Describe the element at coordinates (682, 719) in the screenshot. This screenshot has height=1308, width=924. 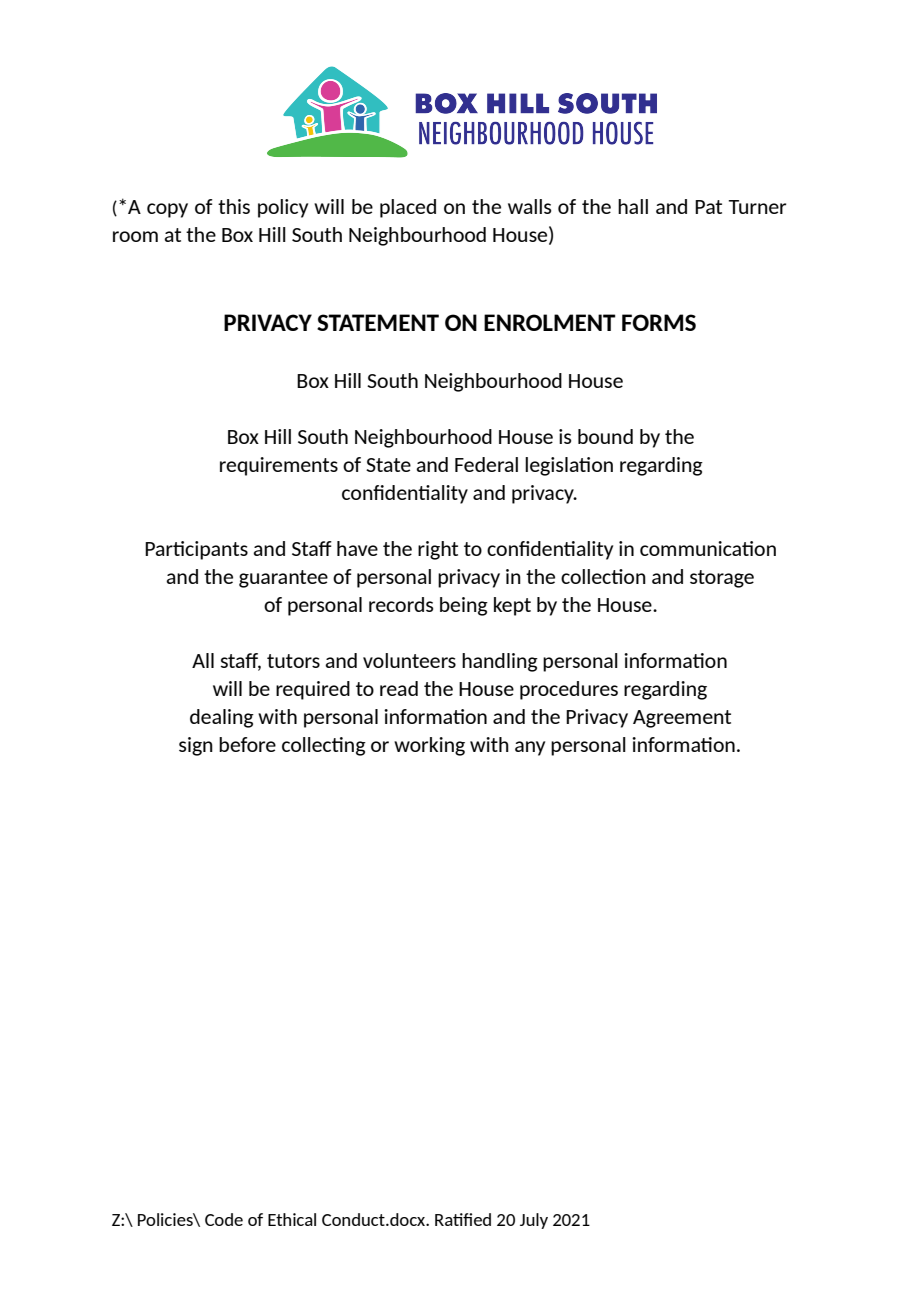
I see `Agreement` at that location.
